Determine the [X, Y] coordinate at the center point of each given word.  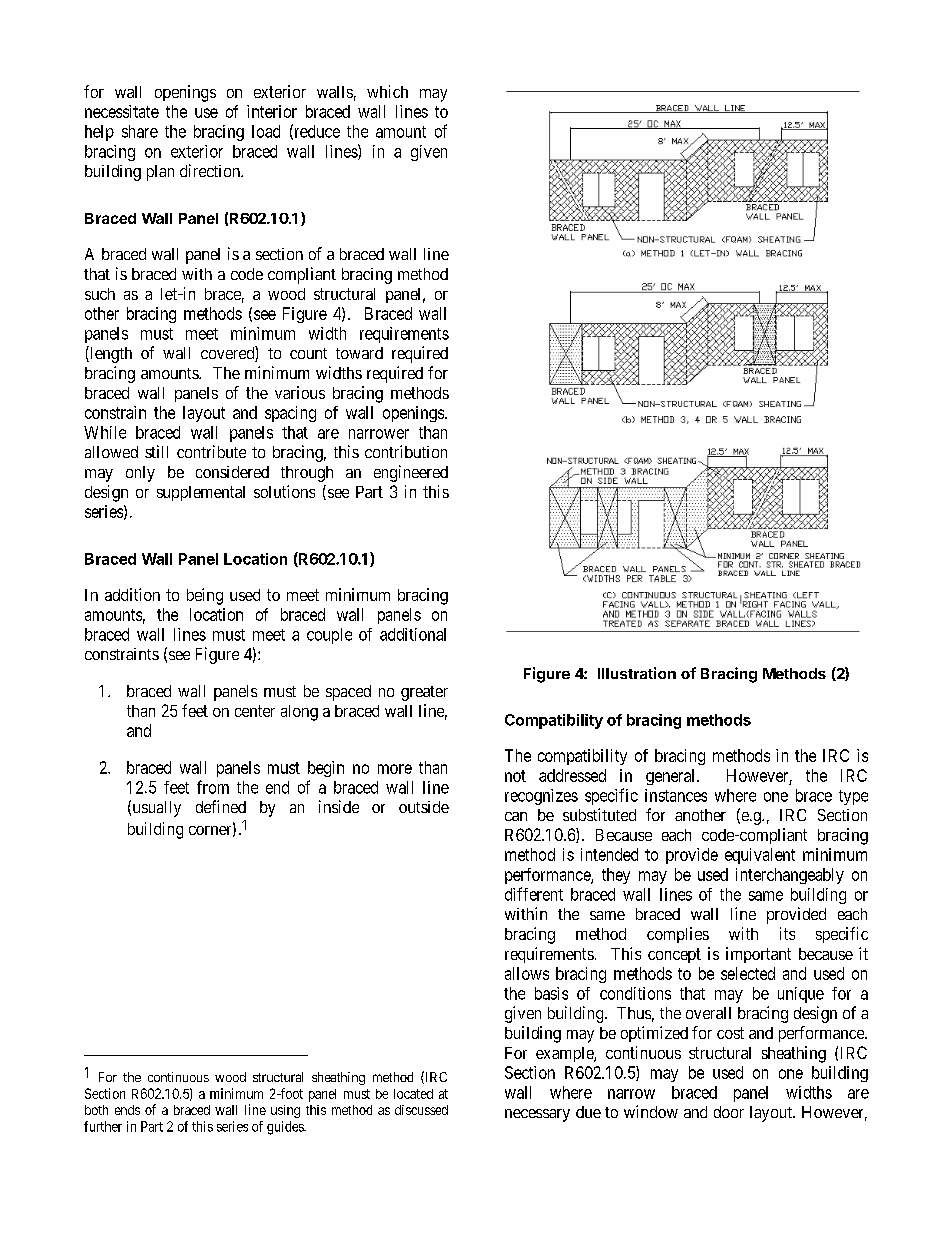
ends [127, 1110]
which [387, 91]
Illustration [637, 673]
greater [424, 693]
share [140, 131]
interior [272, 111]
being [205, 596]
